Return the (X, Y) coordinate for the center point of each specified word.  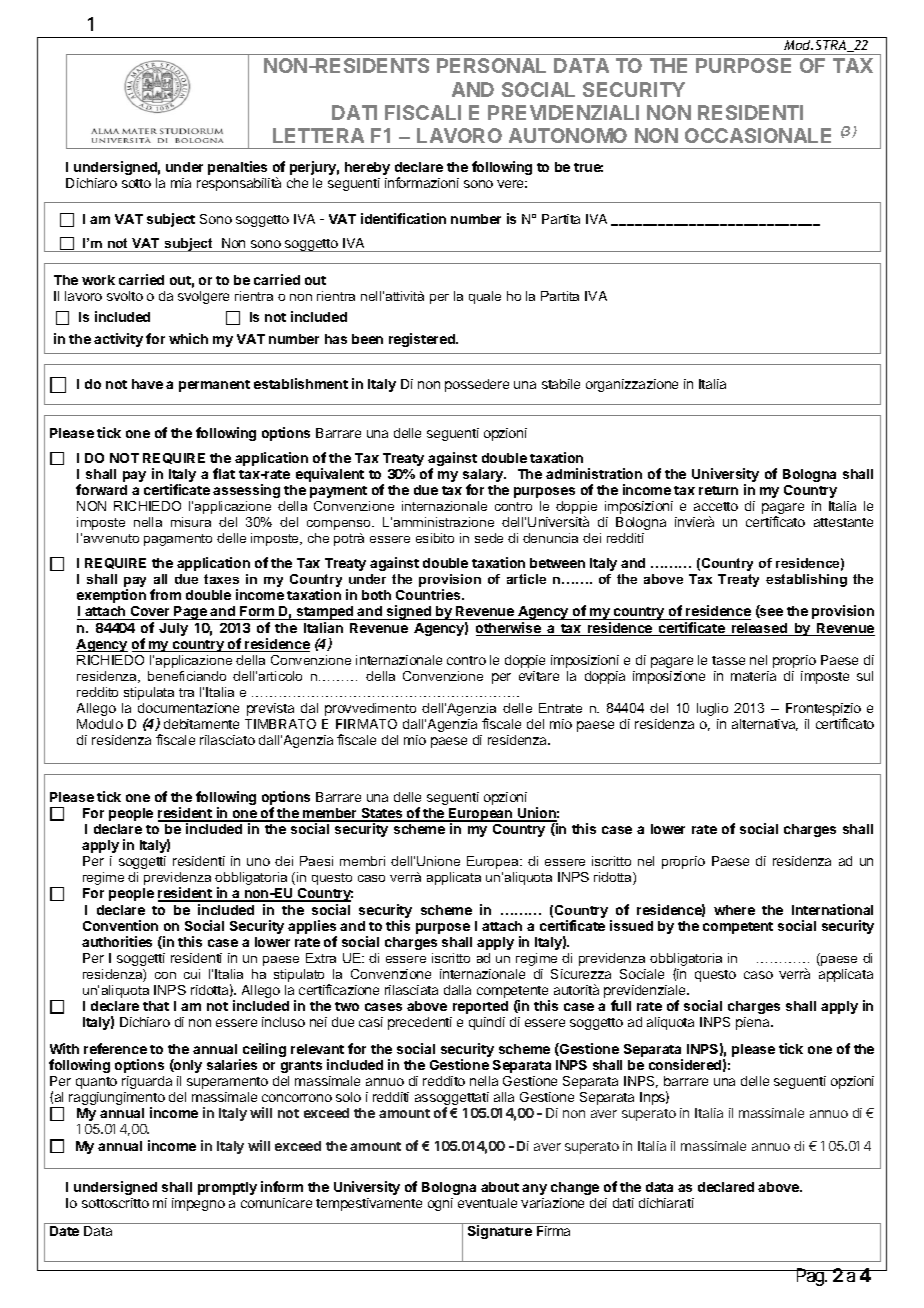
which (188, 338)
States (382, 814)
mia (181, 183)
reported (480, 1007)
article (526, 579)
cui (192, 974)
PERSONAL (491, 65)
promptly (227, 1188)
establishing (806, 580)
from (165, 594)
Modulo (100, 724)
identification (403, 218)
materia (753, 676)
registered (423, 340)
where (734, 910)
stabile (561, 384)
